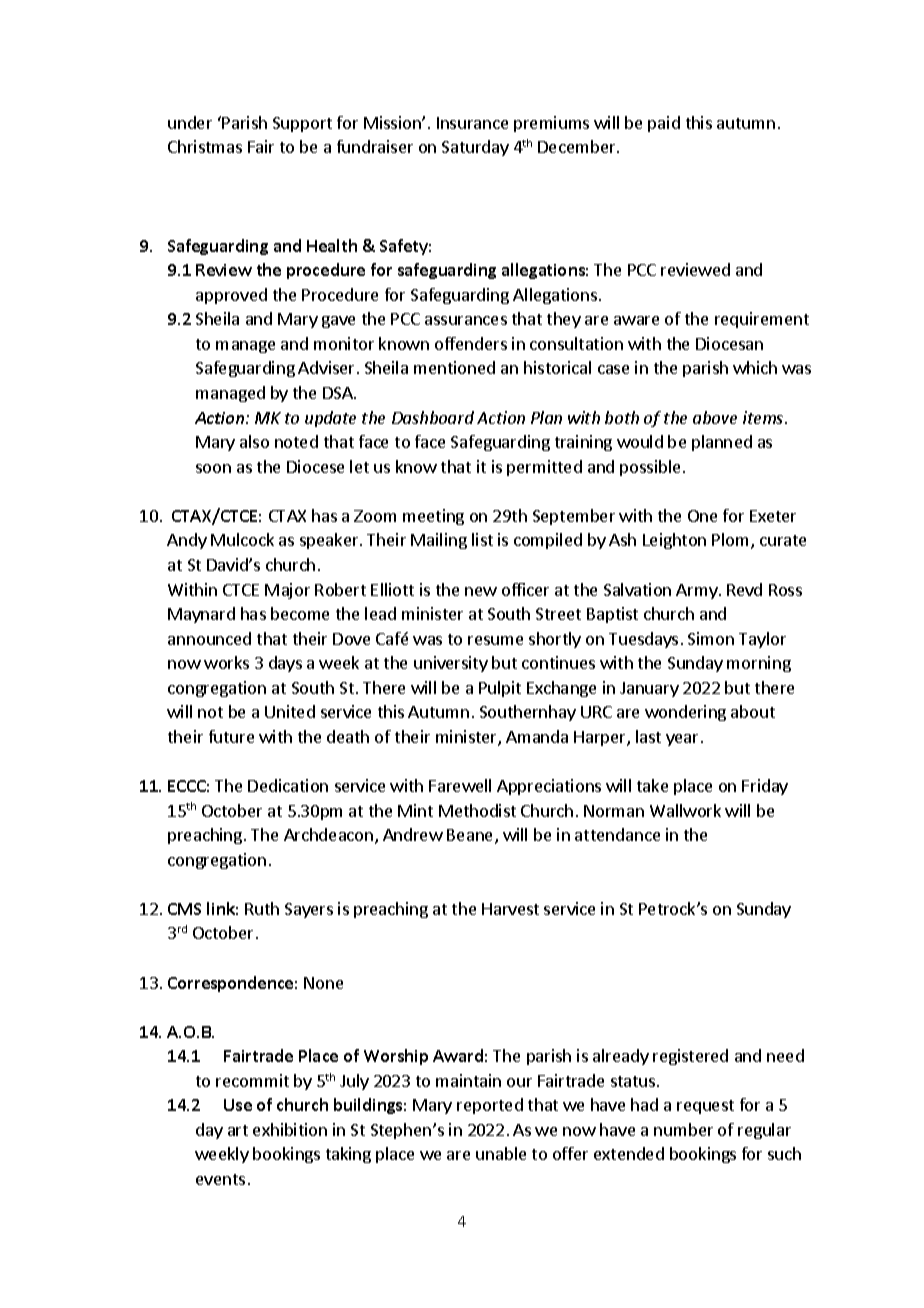 The width and height of the page is (924, 1308). What do you see at coordinates (683, 1129) in the page?
I see `number` at bounding box center [683, 1129].
